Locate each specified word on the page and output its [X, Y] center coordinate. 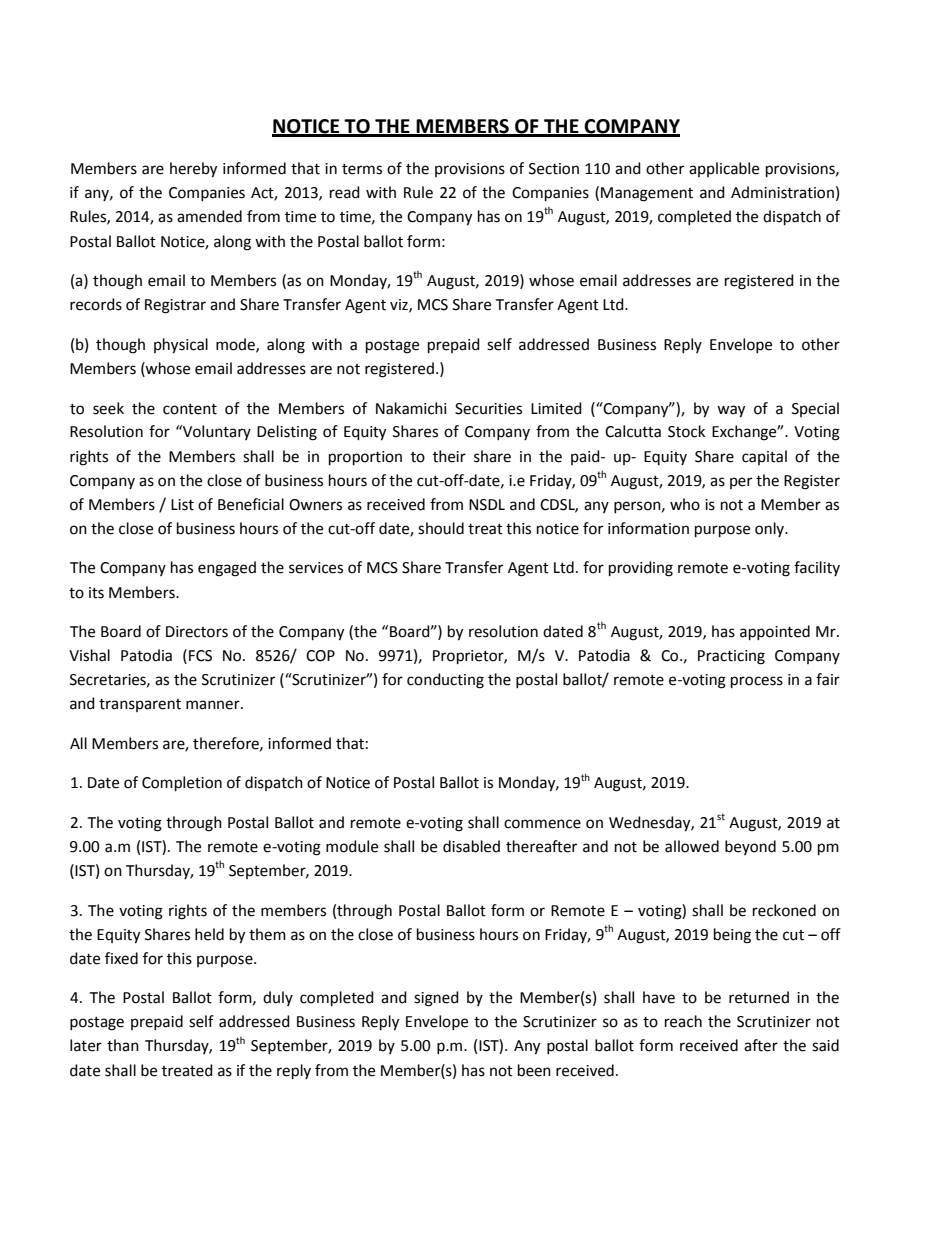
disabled [471, 846]
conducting [445, 681]
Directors [197, 632]
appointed [775, 633]
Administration [782, 192]
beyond [750, 847]
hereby [193, 170]
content [190, 409]
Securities [488, 409]
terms [362, 169]
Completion [182, 784]
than [123, 1045]
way [731, 411]
